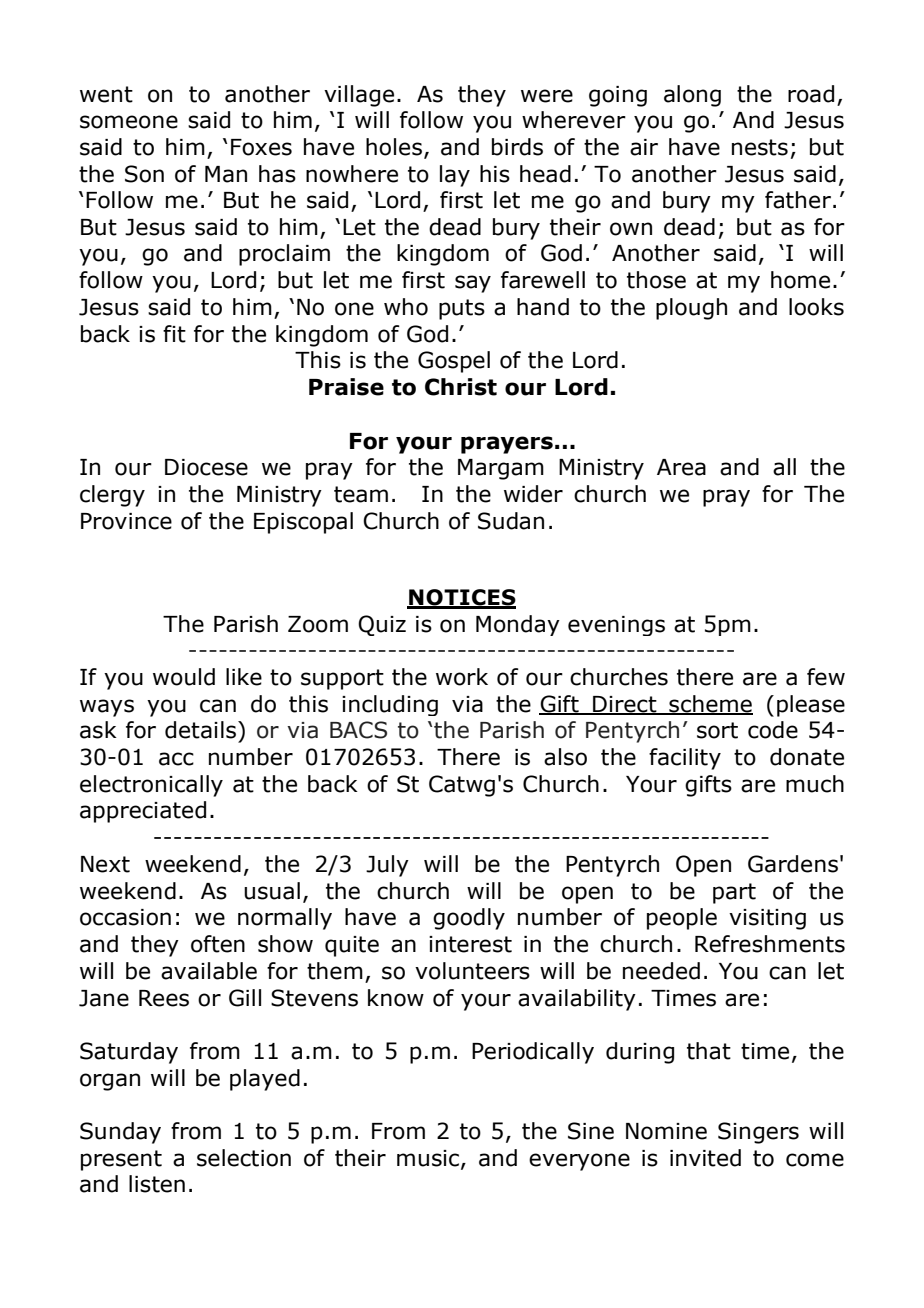 The height and width of the screenshot is (1308, 924). Describe the element at coordinates (429, 1159) in the screenshot. I see `music` at that location.
